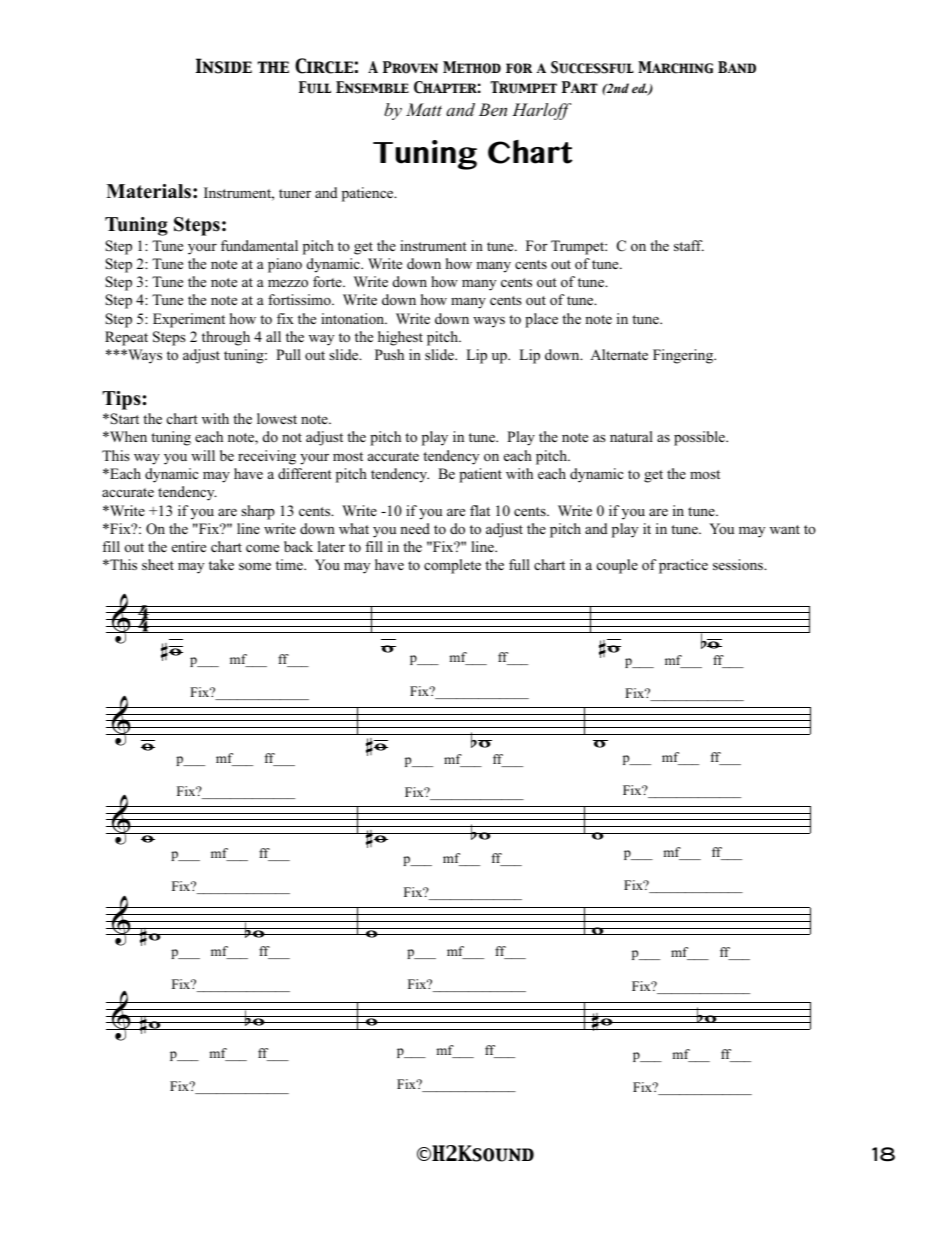 This page has width=952, height=1233. I want to click on Inside, so click(224, 66).
